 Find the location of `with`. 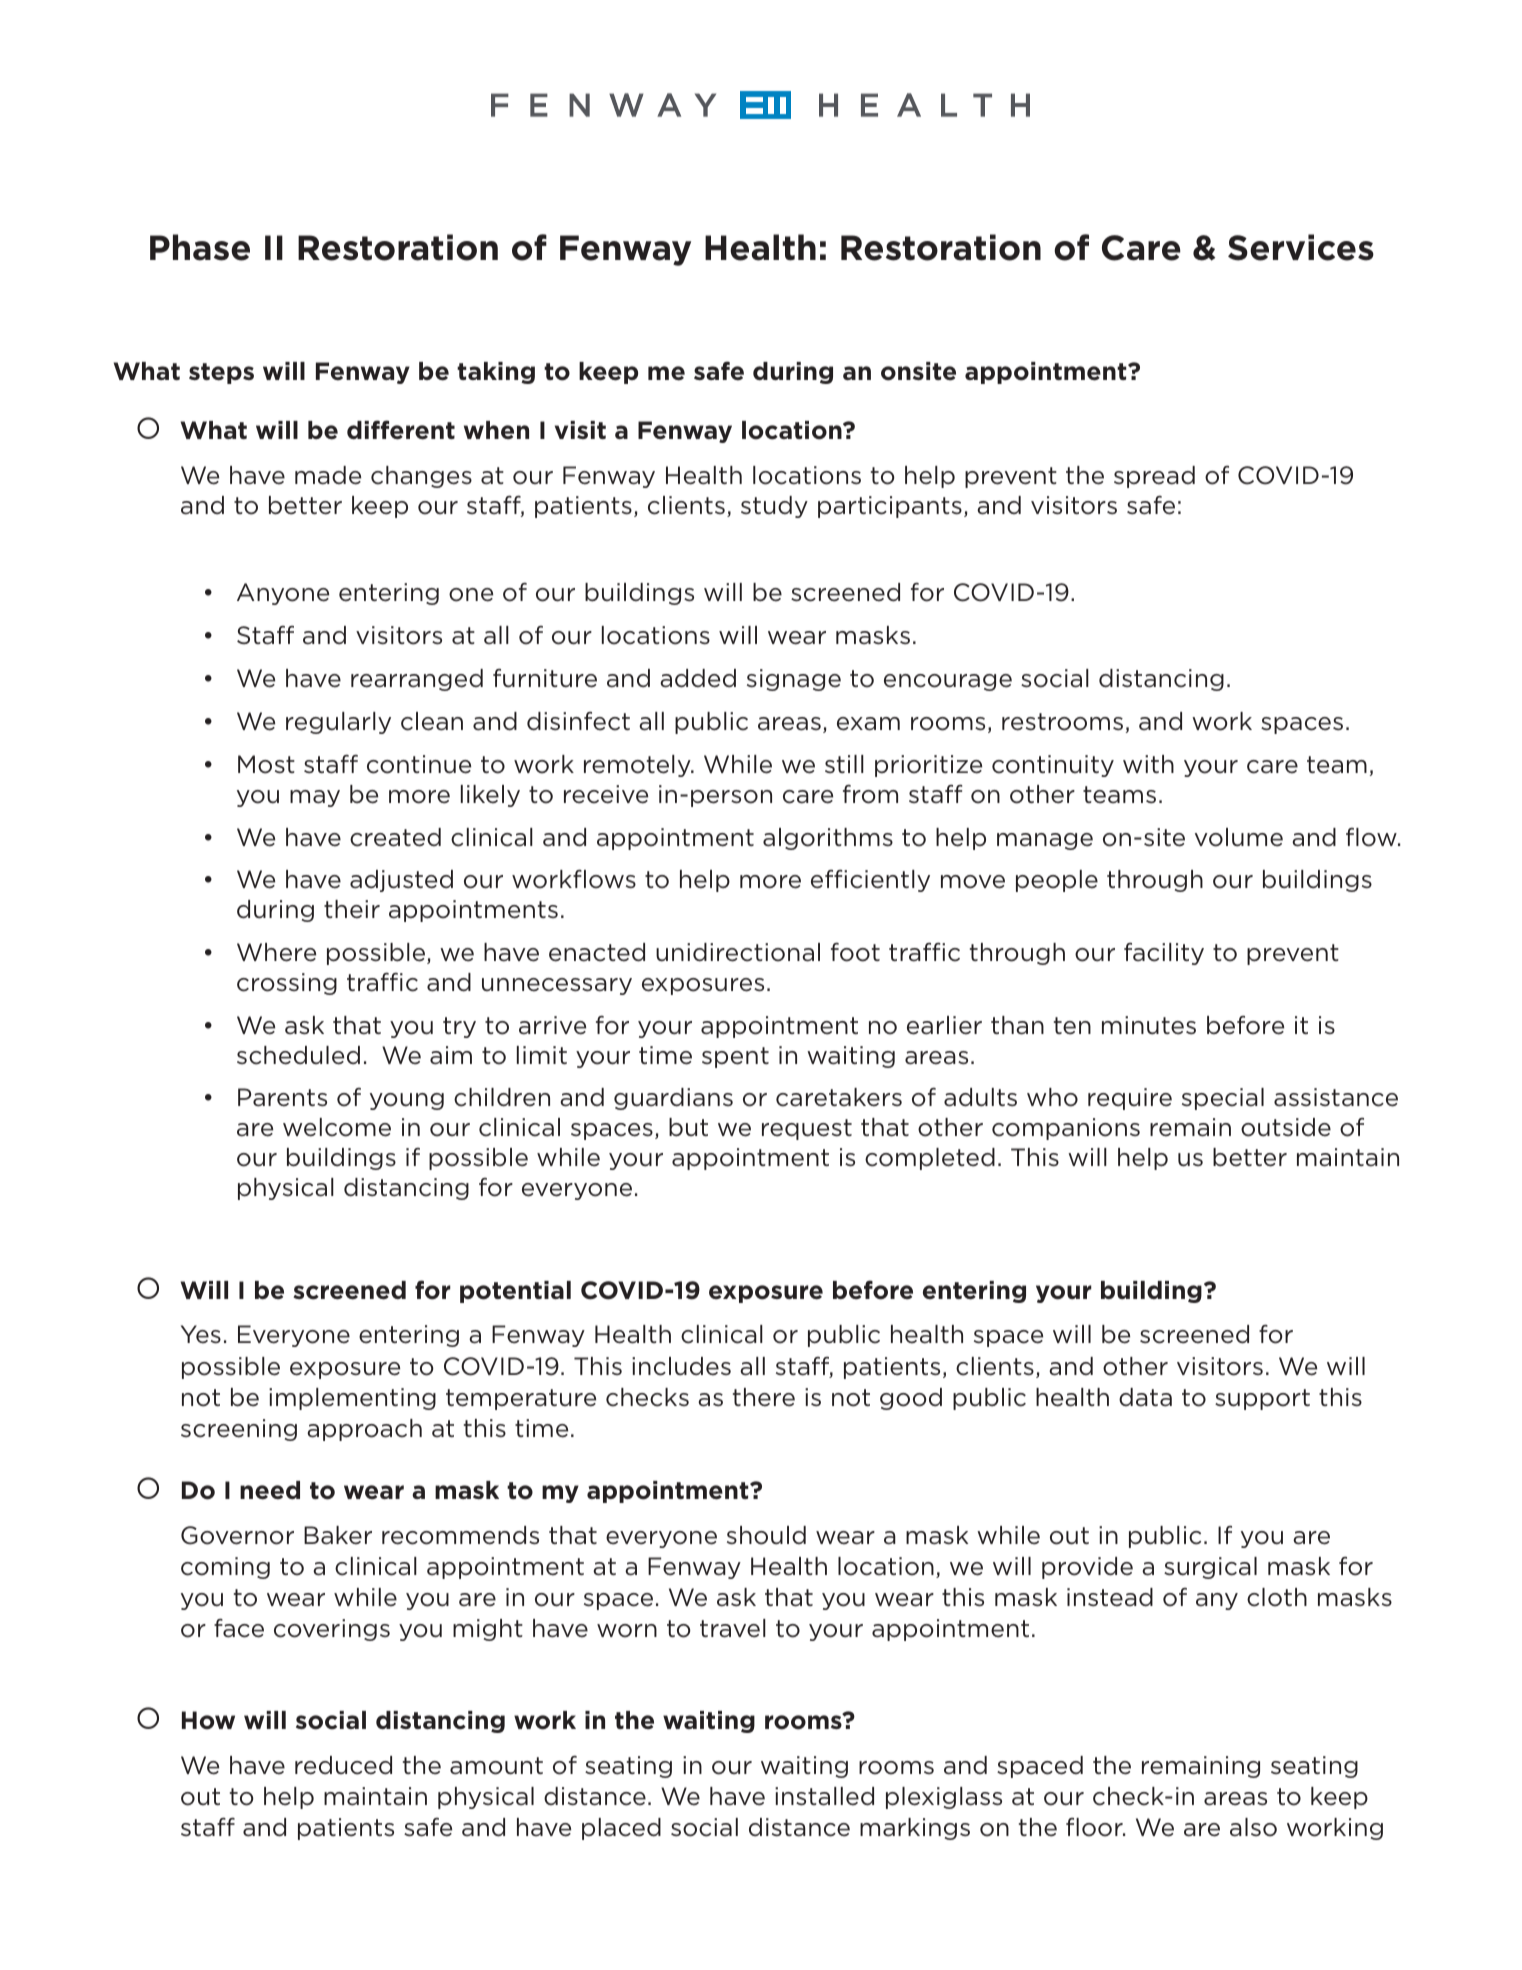

with is located at coordinates (1148, 764).
